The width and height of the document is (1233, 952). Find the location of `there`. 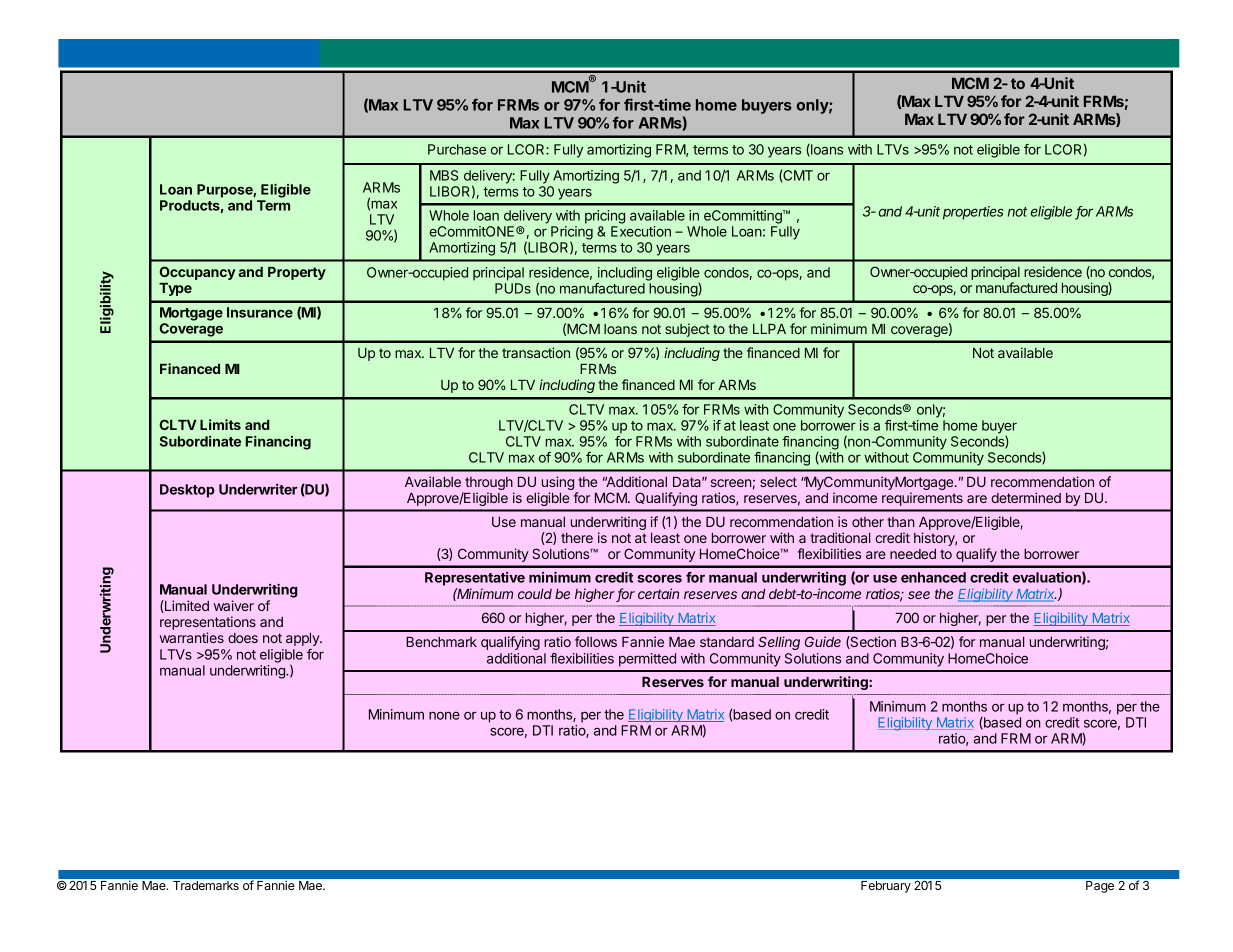

there is located at coordinates (577, 538).
